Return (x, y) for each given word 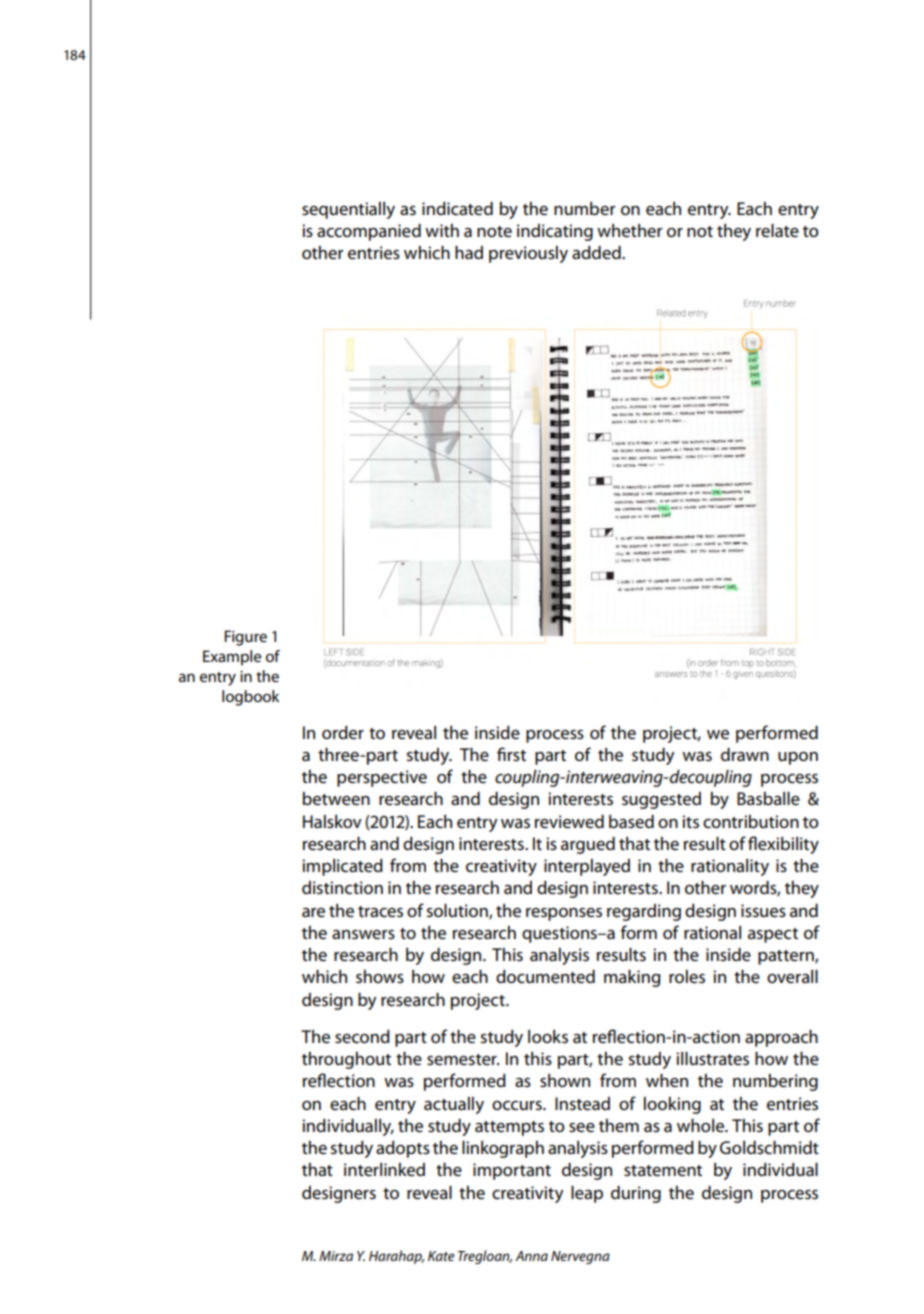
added (597, 252)
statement (663, 1170)
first (511, 754)
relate (777, 230)
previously (528, 254)
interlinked (384, 1170)
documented (545, 976)
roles (687, 976)
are (313, 913)
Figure (245, 638)
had (469, 252)
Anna (531, 1256)
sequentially (348, 210)
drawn (745, 754)
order (343, 733)
